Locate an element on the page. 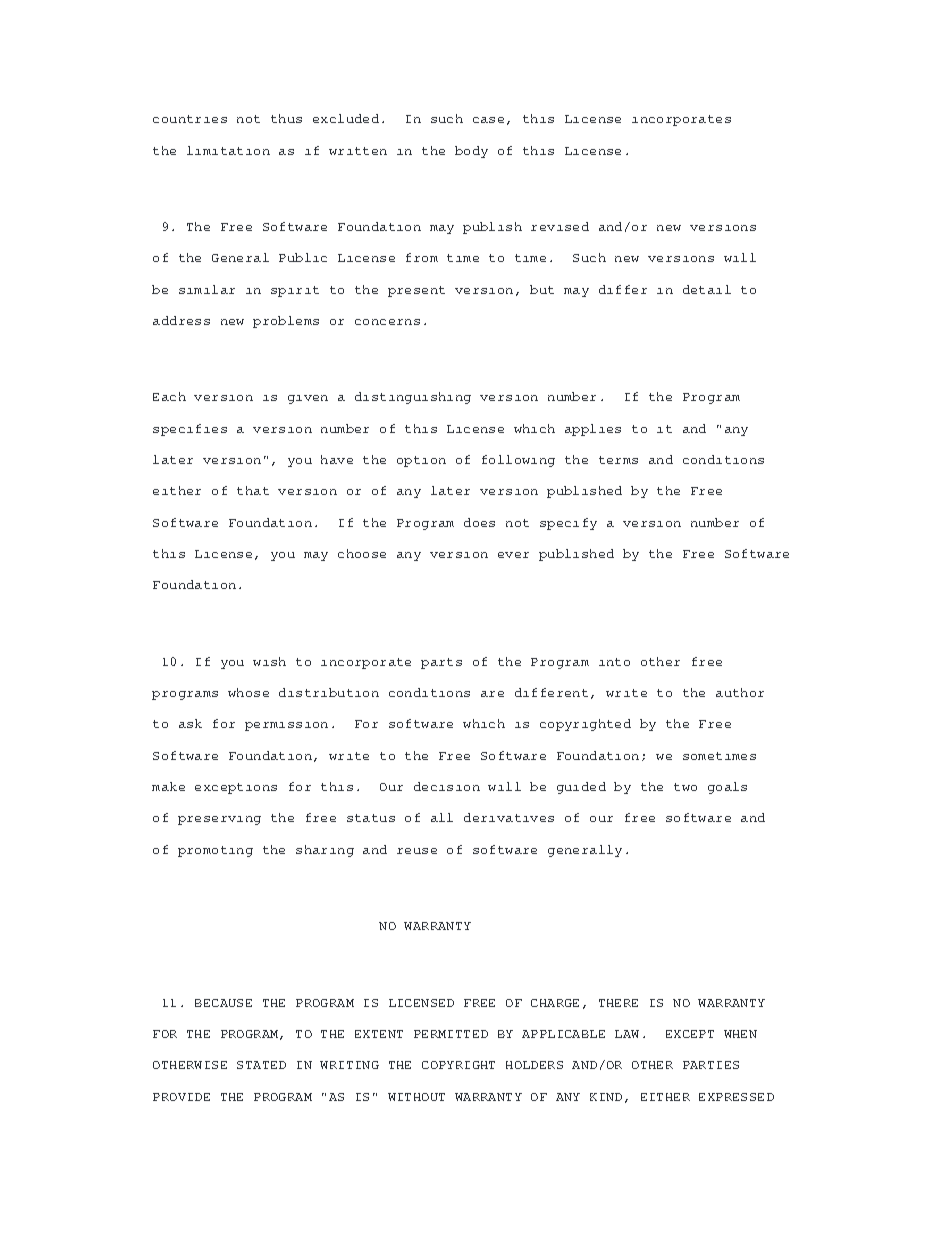  parts is located at coordinates (441, 663).
